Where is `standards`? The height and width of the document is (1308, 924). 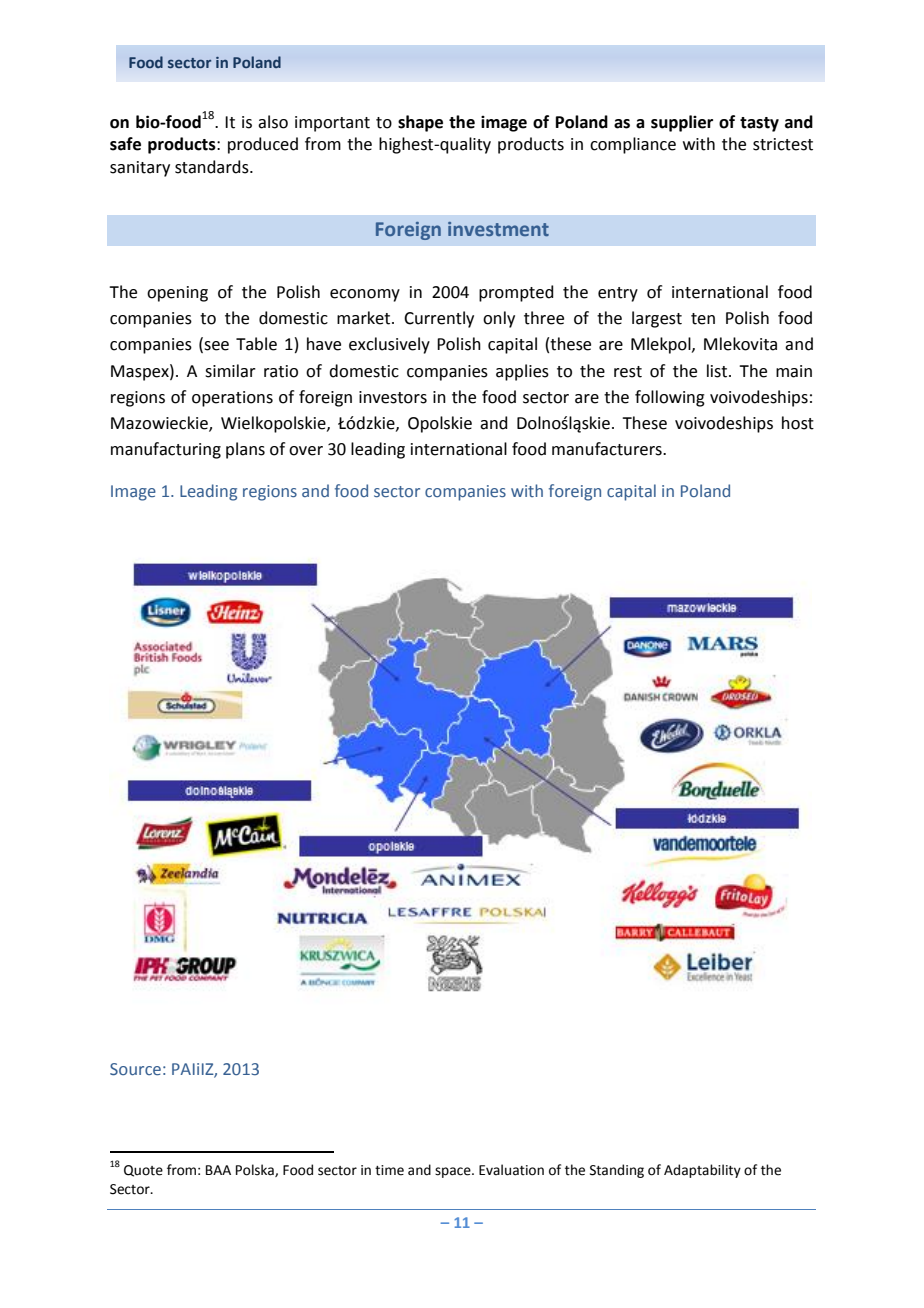 standards is located at coordinates (213, 167).
